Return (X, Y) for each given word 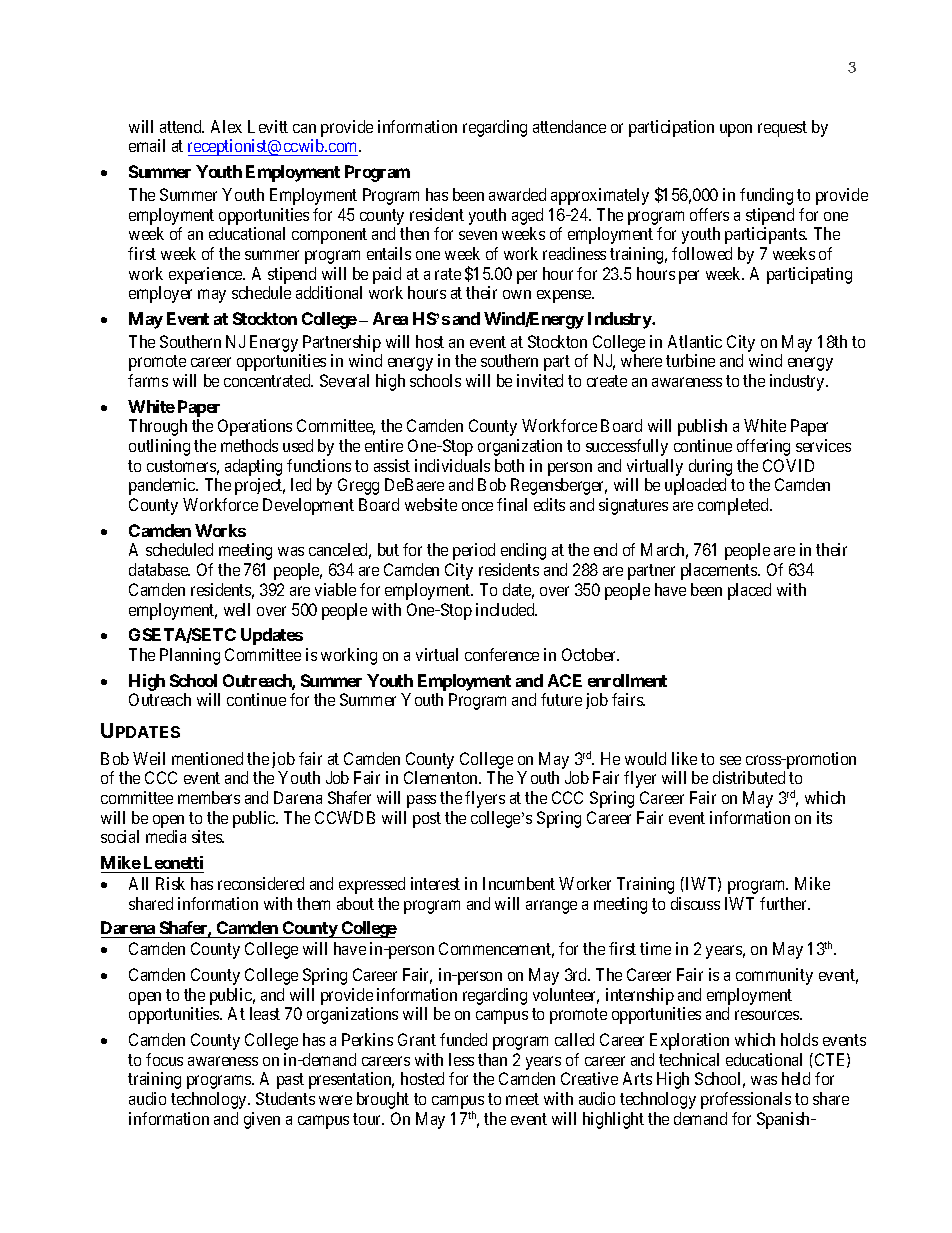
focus (164, 1059)
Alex (226, 126)
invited (540, 380)
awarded (517, 194)
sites (207, 836)
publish (702, 427)
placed (749, 591)
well (237, 609)
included (506, 609)
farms (148, 380)
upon (736, 130)
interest (435, 883)
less (461, 1059)
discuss (695, 903)
